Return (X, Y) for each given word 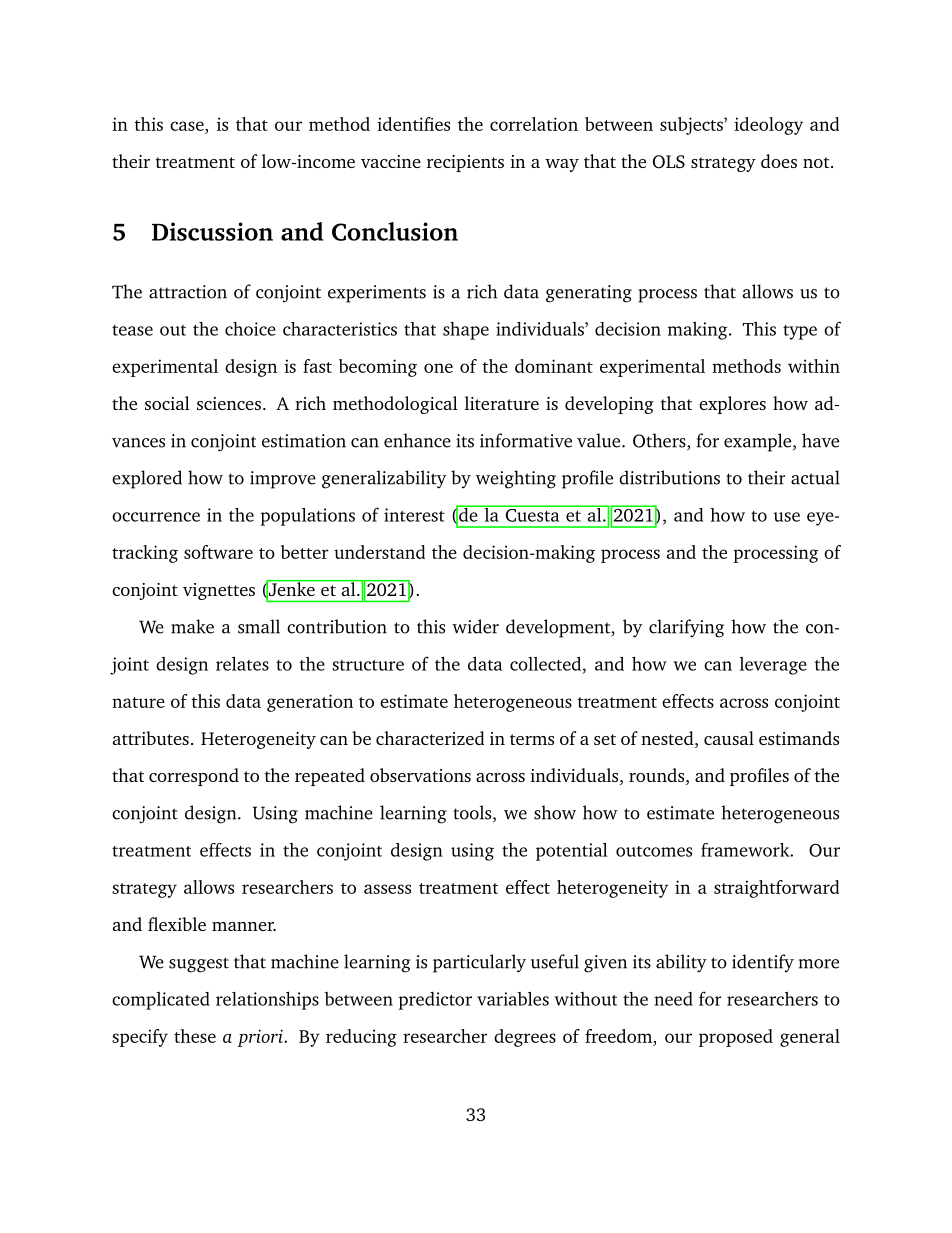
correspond (194, 777)
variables (513, 999)
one (438, 368)
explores (732, 405)
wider (475, 626)
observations (420, 775)
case (188, 126)
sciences (229, 403)
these (195, 1036)
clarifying (686, 628)
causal (729, 738)
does (779, 161)
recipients (465, 163)
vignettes (219, 591)
